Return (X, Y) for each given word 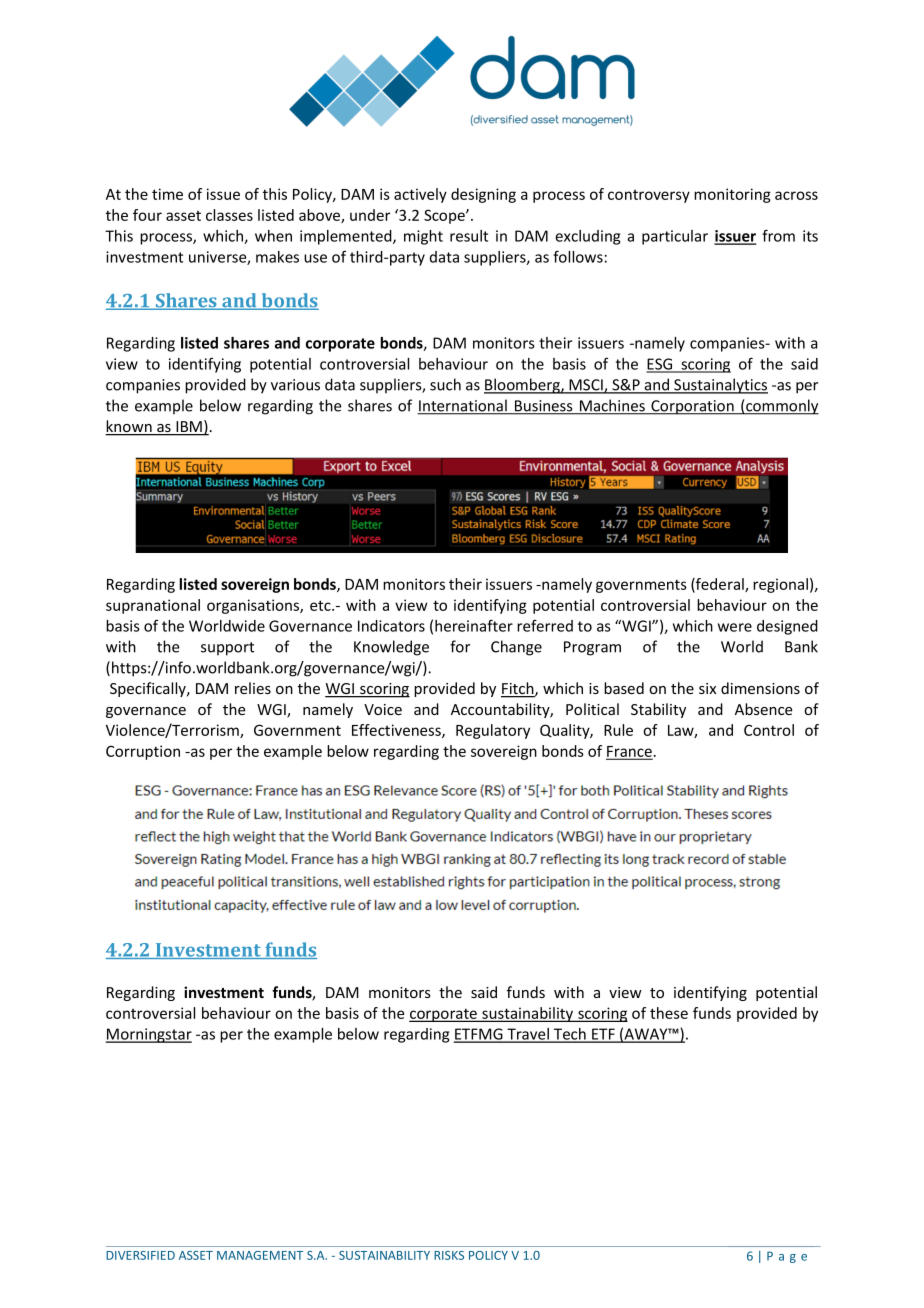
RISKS (449, 1255)
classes (229, 215)
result (469, 236)
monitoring (732, 195)
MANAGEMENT (260, 1255)
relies (253, 688)
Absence (764, 709)
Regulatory (493, 731)
